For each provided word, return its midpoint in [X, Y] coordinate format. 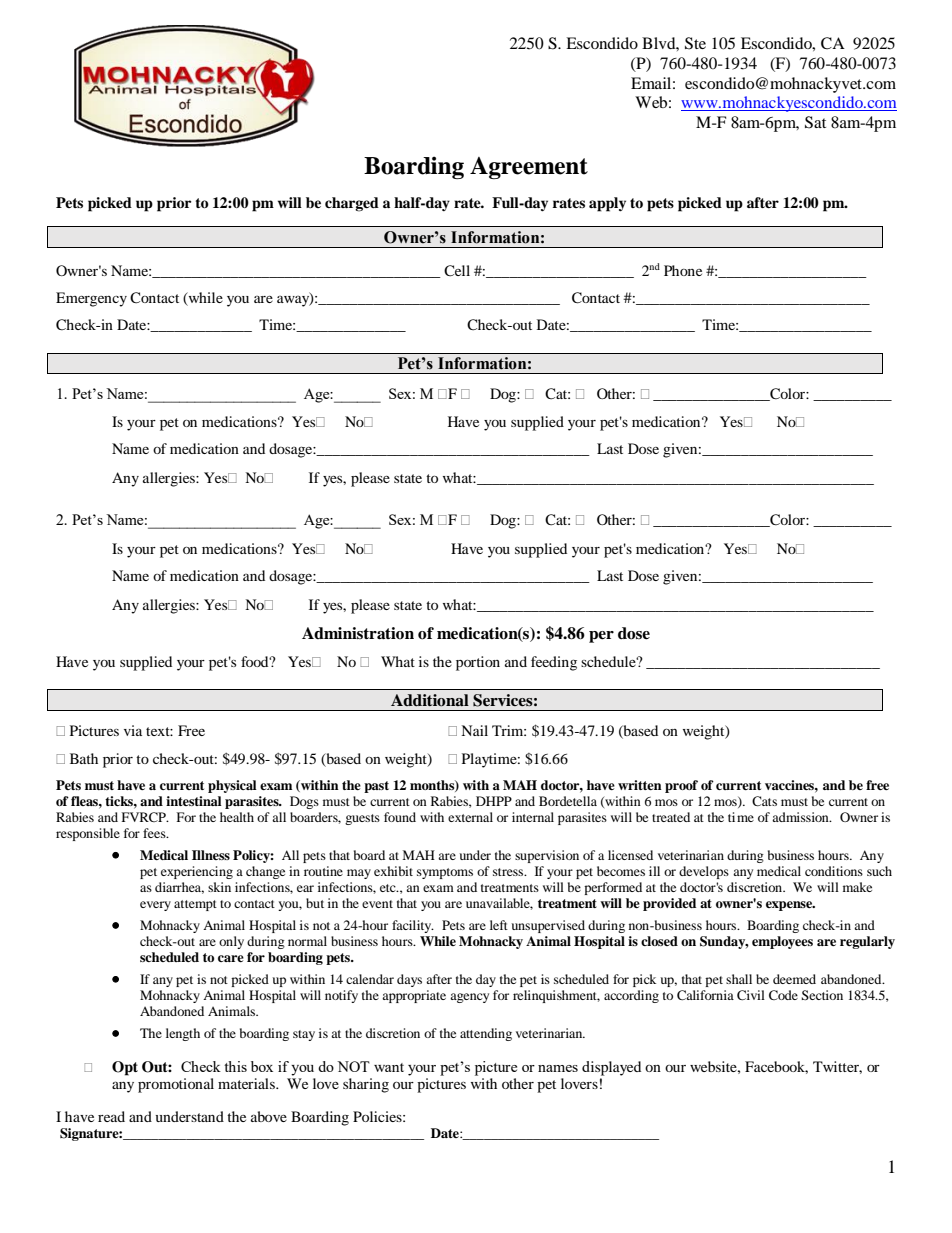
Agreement [529, 168]
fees [155, 833]
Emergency [91, 299]
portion [478, 663]
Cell [457, 271]
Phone [683, 270]
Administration [358, 633]
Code [783, 995]
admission [801, 817]
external [470, 817]
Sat [815, 122]
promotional [176, 1085]
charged [352, 204]
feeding [554, 663]
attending [486, 1034]
